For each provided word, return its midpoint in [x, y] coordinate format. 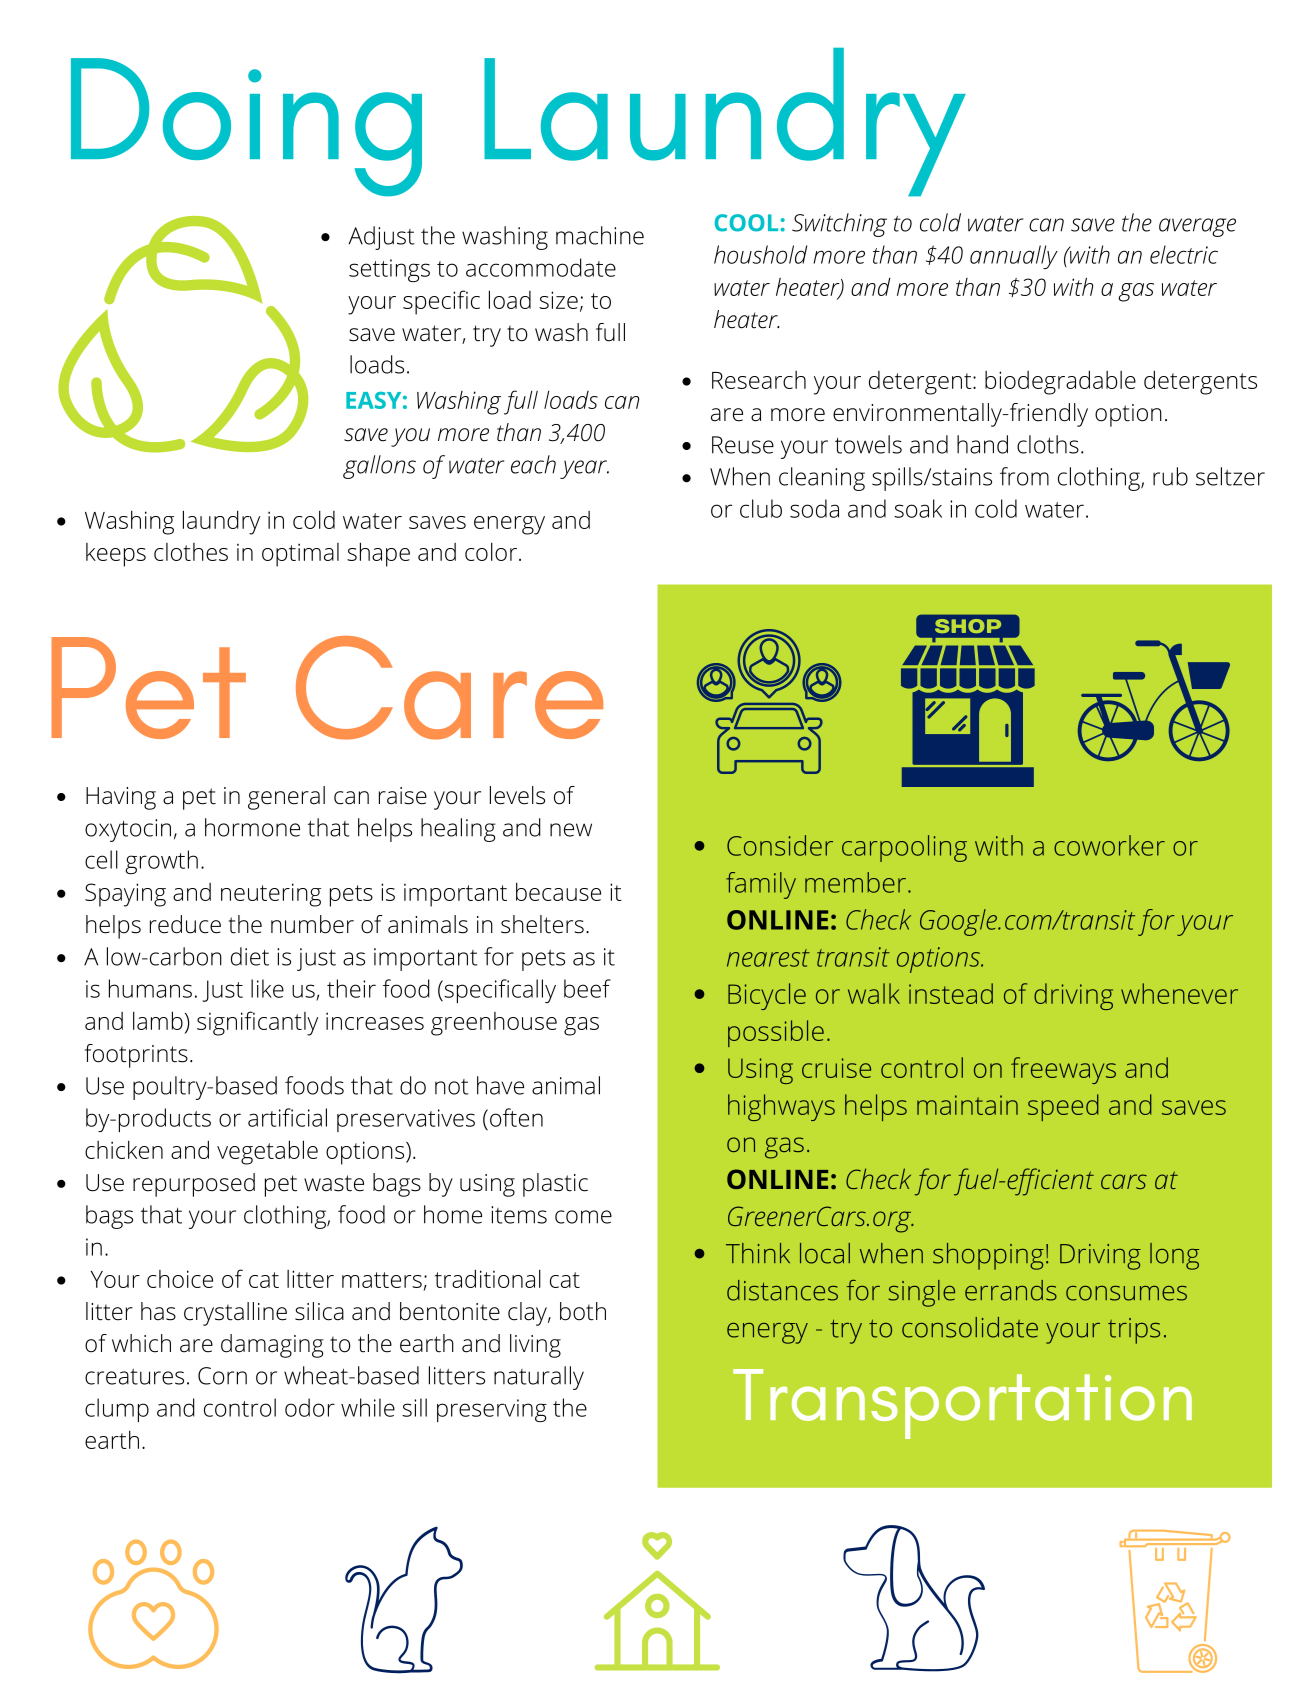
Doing [246, 127]
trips [1134, 1331]
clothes [191, 552]
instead [951, 993]
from [1024, 476]
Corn [222, 1376]
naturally [539, 1378]
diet [250, 956]
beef [587, 988]
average [1197, 227]
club [761, 508]
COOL [746, 223]
